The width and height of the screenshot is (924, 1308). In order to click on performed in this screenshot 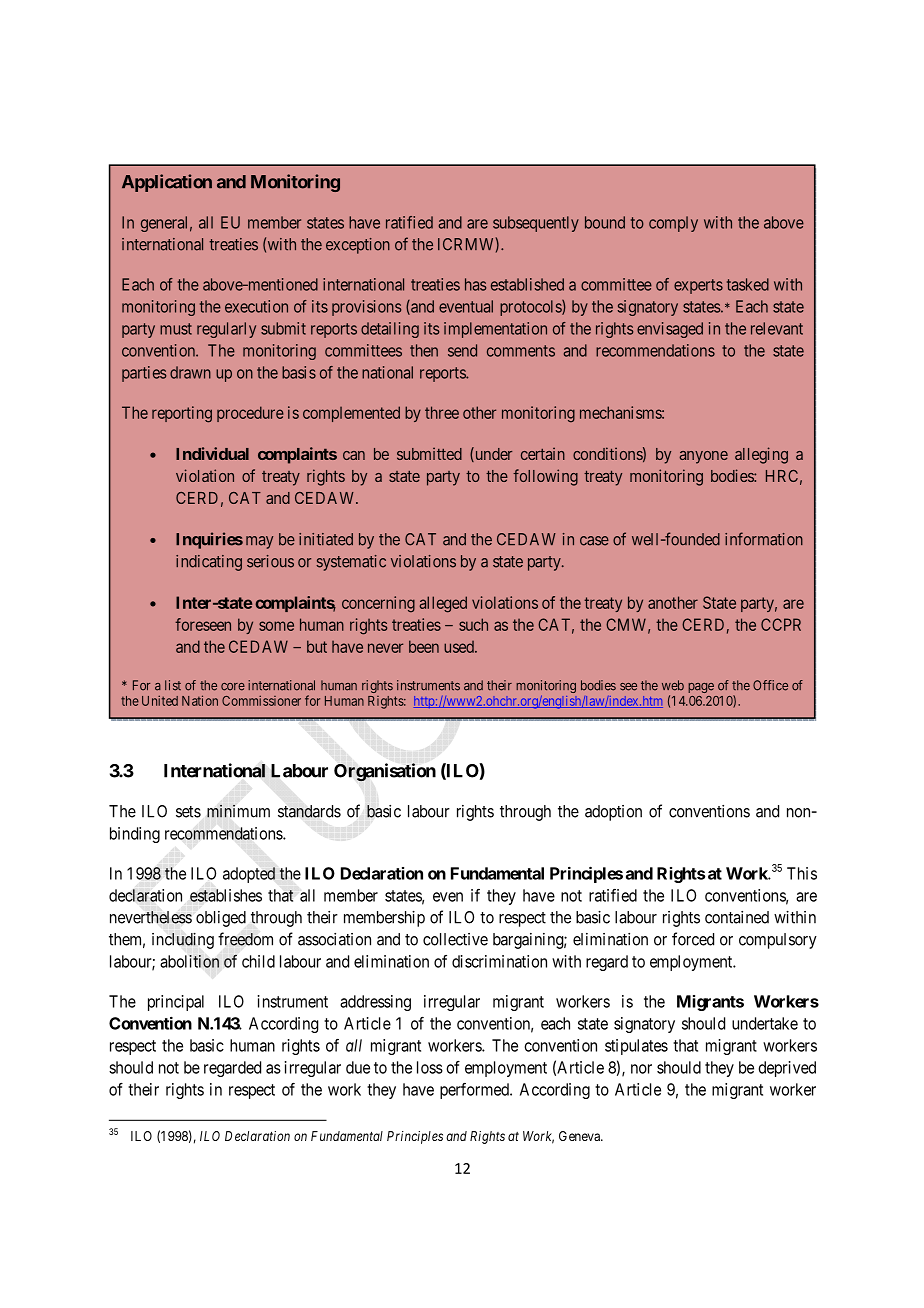, I will do `click(475, 1091)`.
